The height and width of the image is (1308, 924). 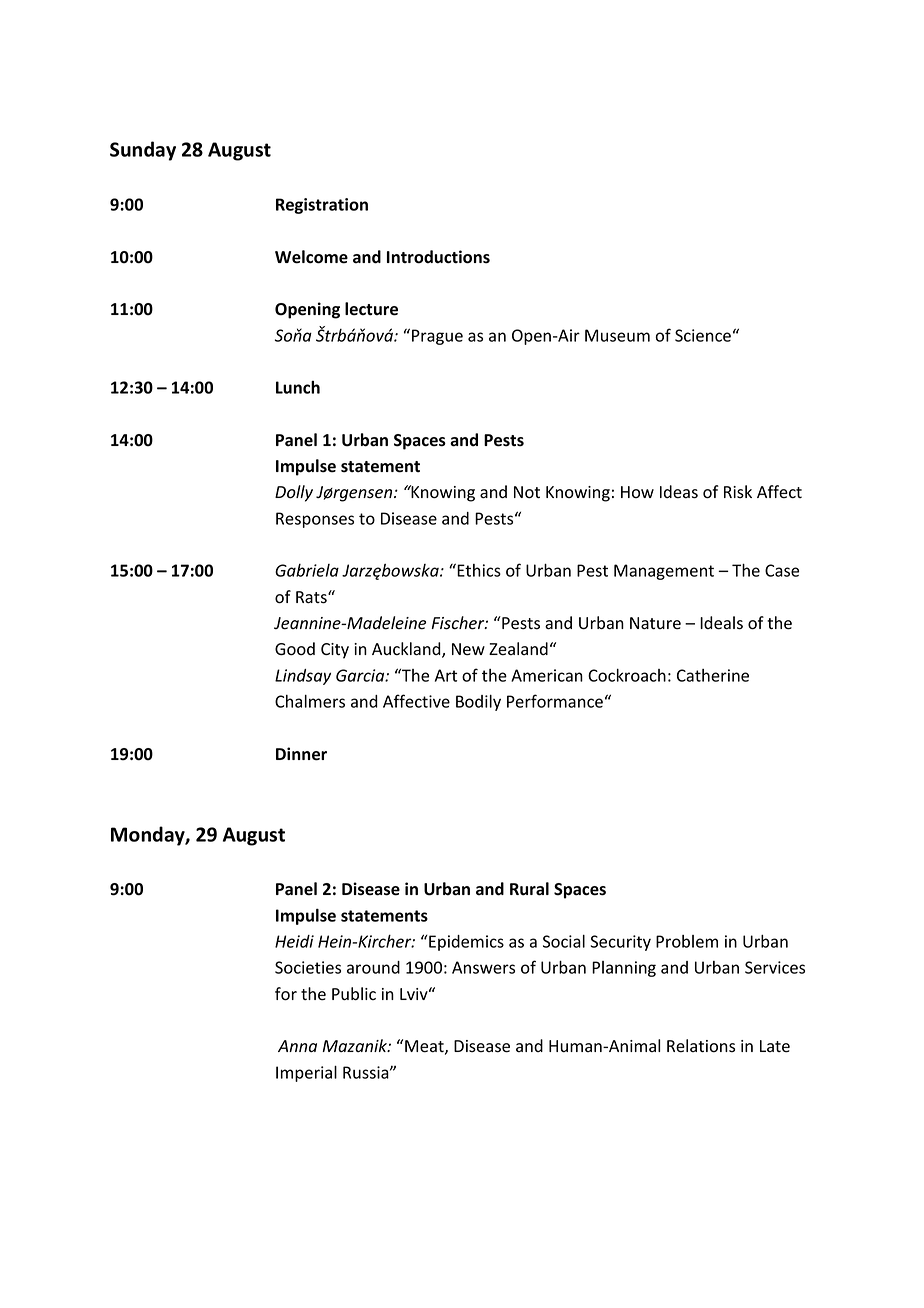 What do you see at coordinates (701, 1046) in the image?
I see `Relations` at bounding box center [701, 1046].
